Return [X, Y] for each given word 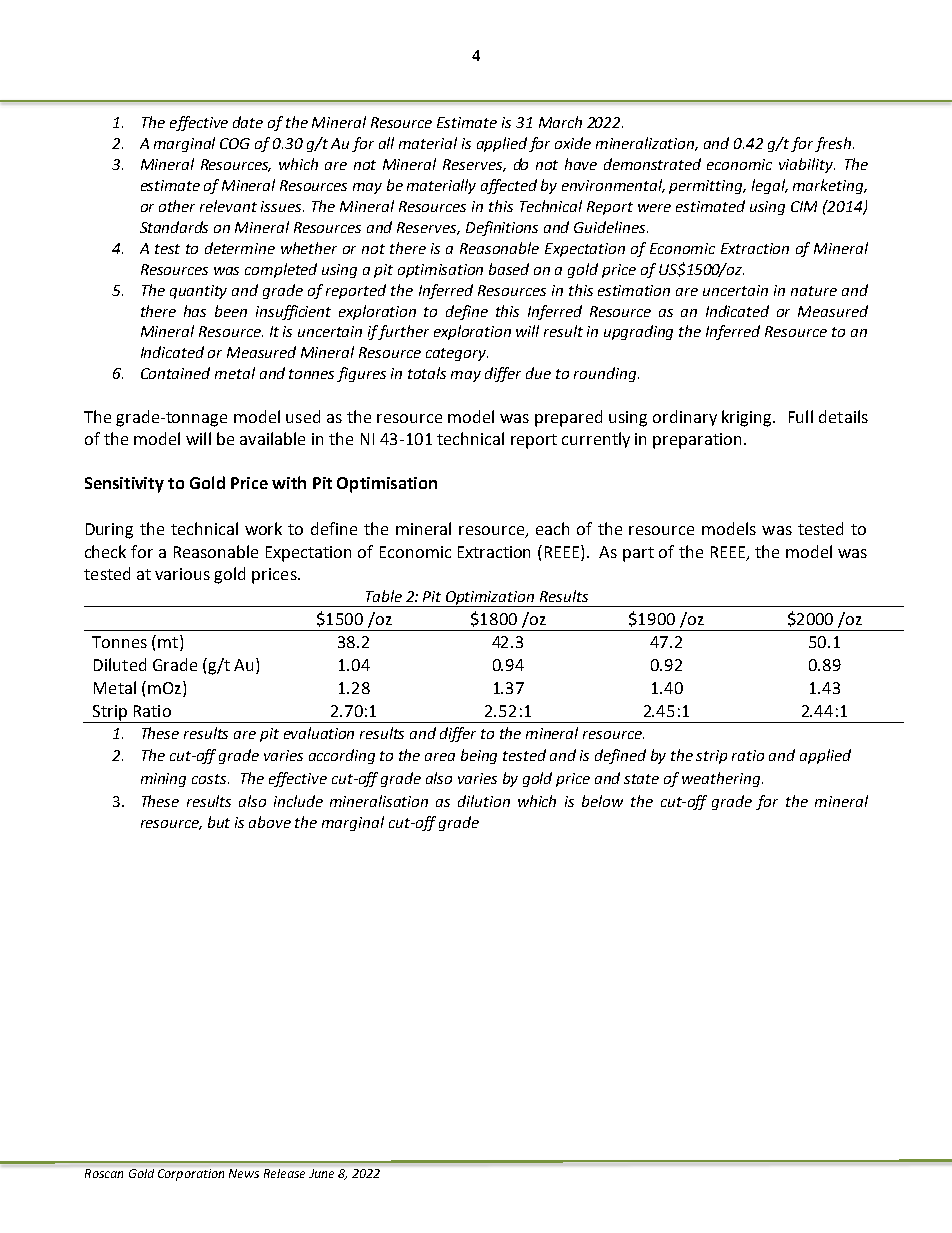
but [219, 822]
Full [801, 416]
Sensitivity [124, 485]
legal [770, 186]
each [552, 528]
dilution [484, 801]
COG [235, 143]
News [244, 1173]
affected [509, 186]
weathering [722, 779]
